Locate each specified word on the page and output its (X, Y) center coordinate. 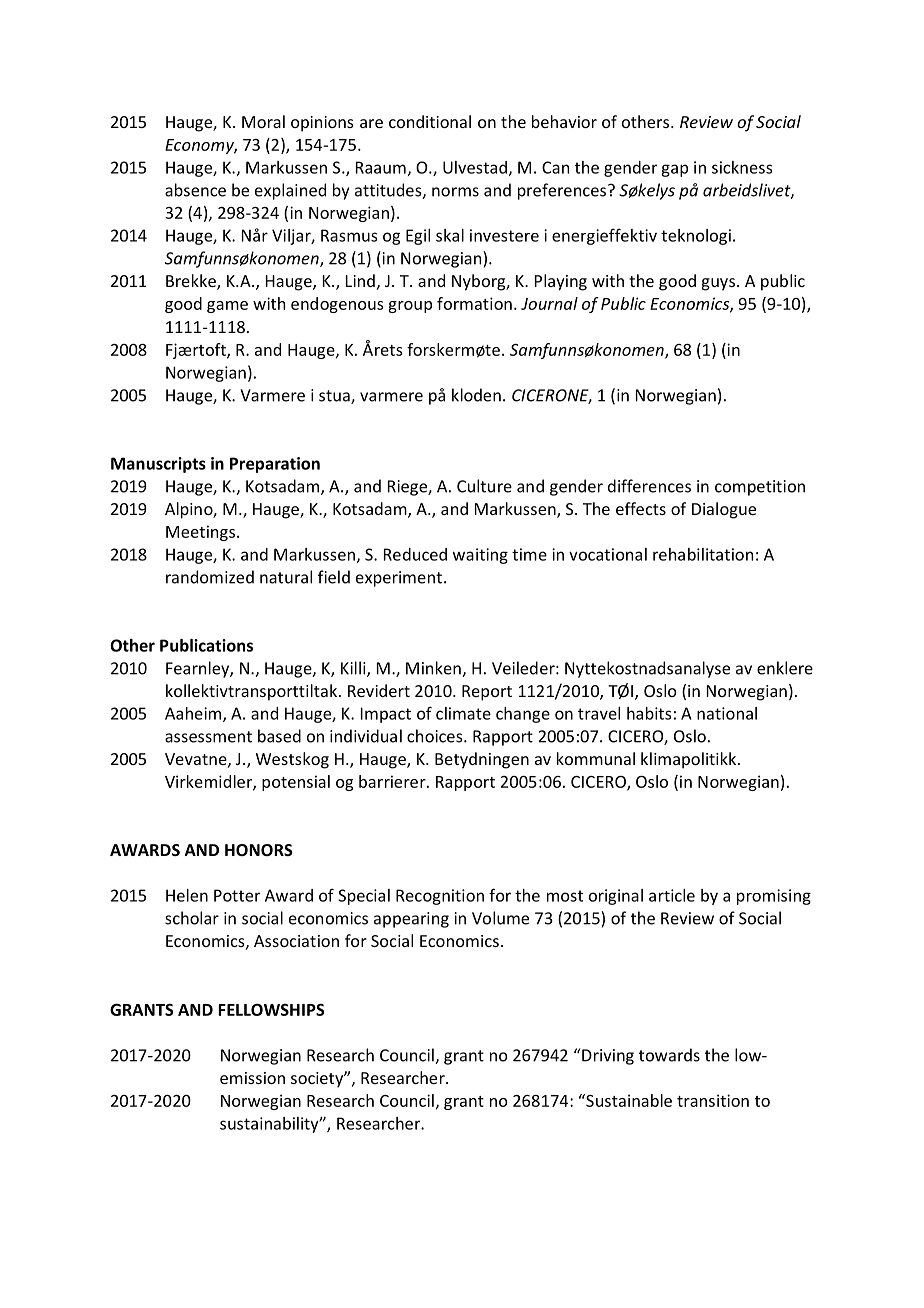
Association (296, 941)
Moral (263, 121)
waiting (480, 556)
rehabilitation (703, 554)
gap (674, 170)
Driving (608, 1057)
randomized (210, 577)
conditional (430, 121)
